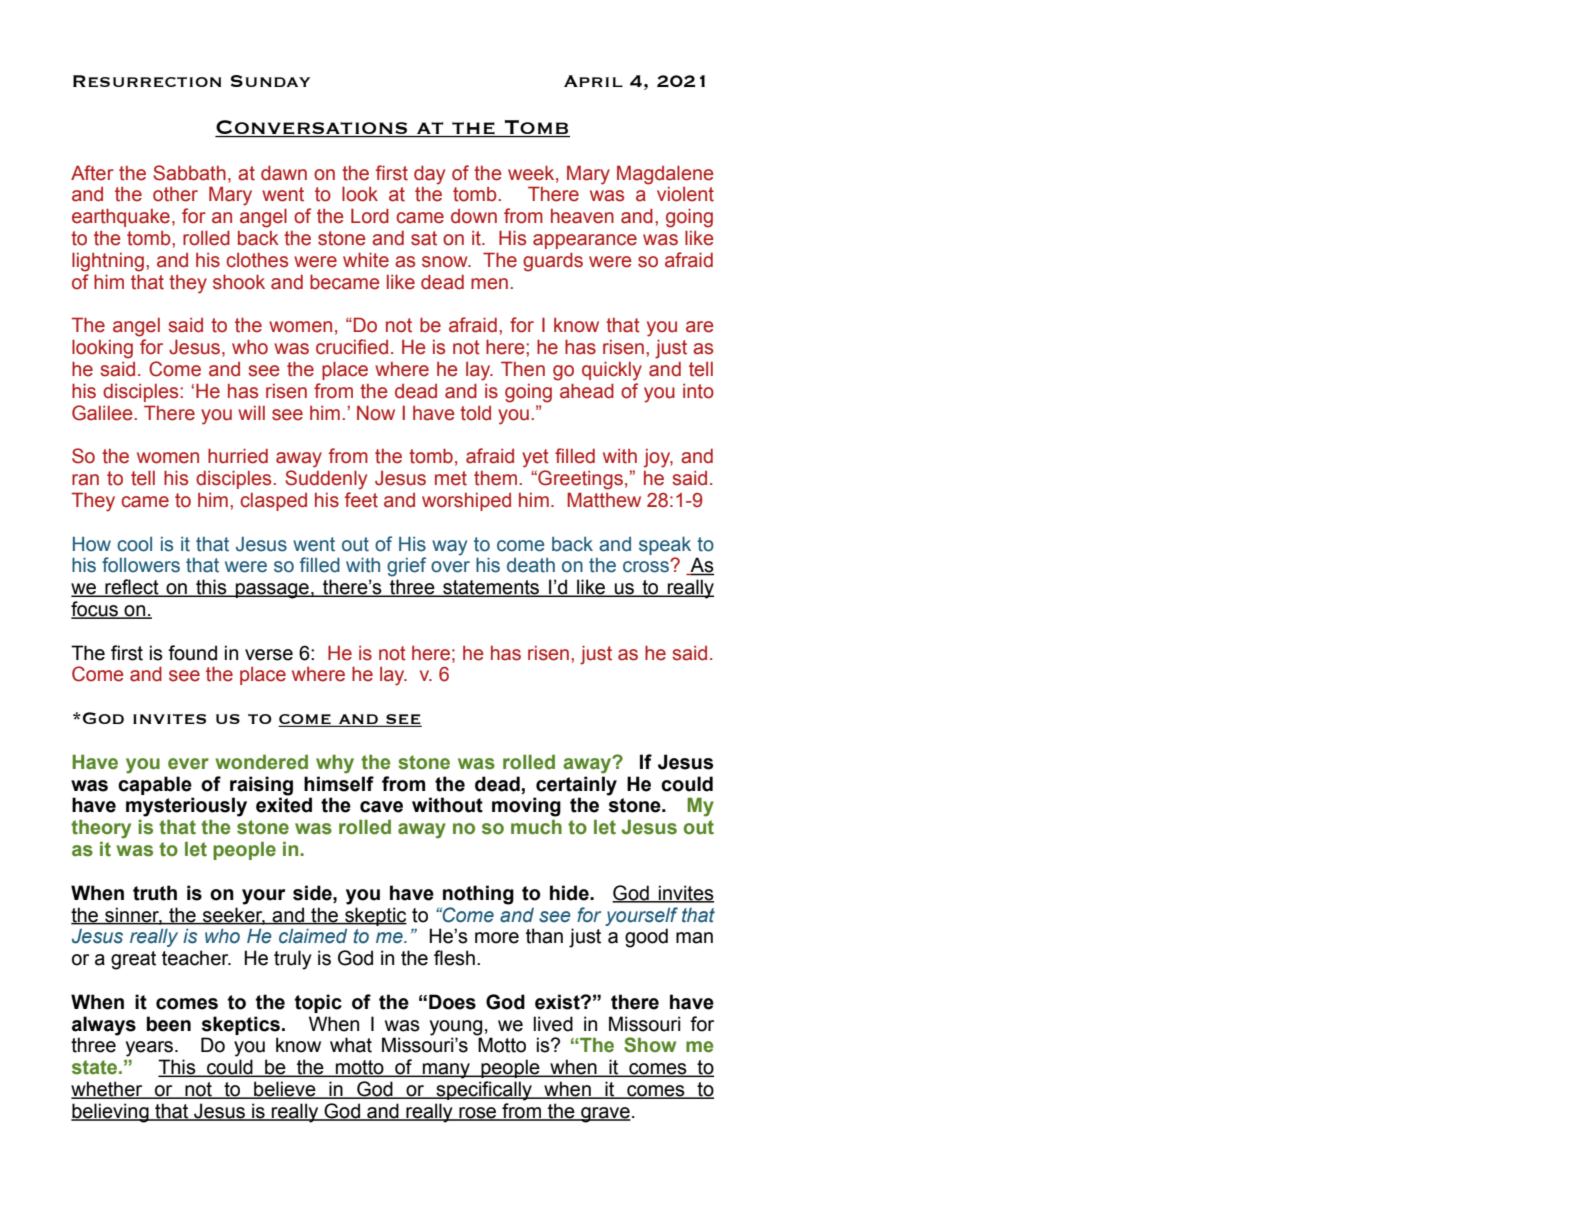 The image size is (1571, 1214). What do you see at coordinates (312, 128) in the image?
I see `Conversations` at bounding box center [312, 128].
